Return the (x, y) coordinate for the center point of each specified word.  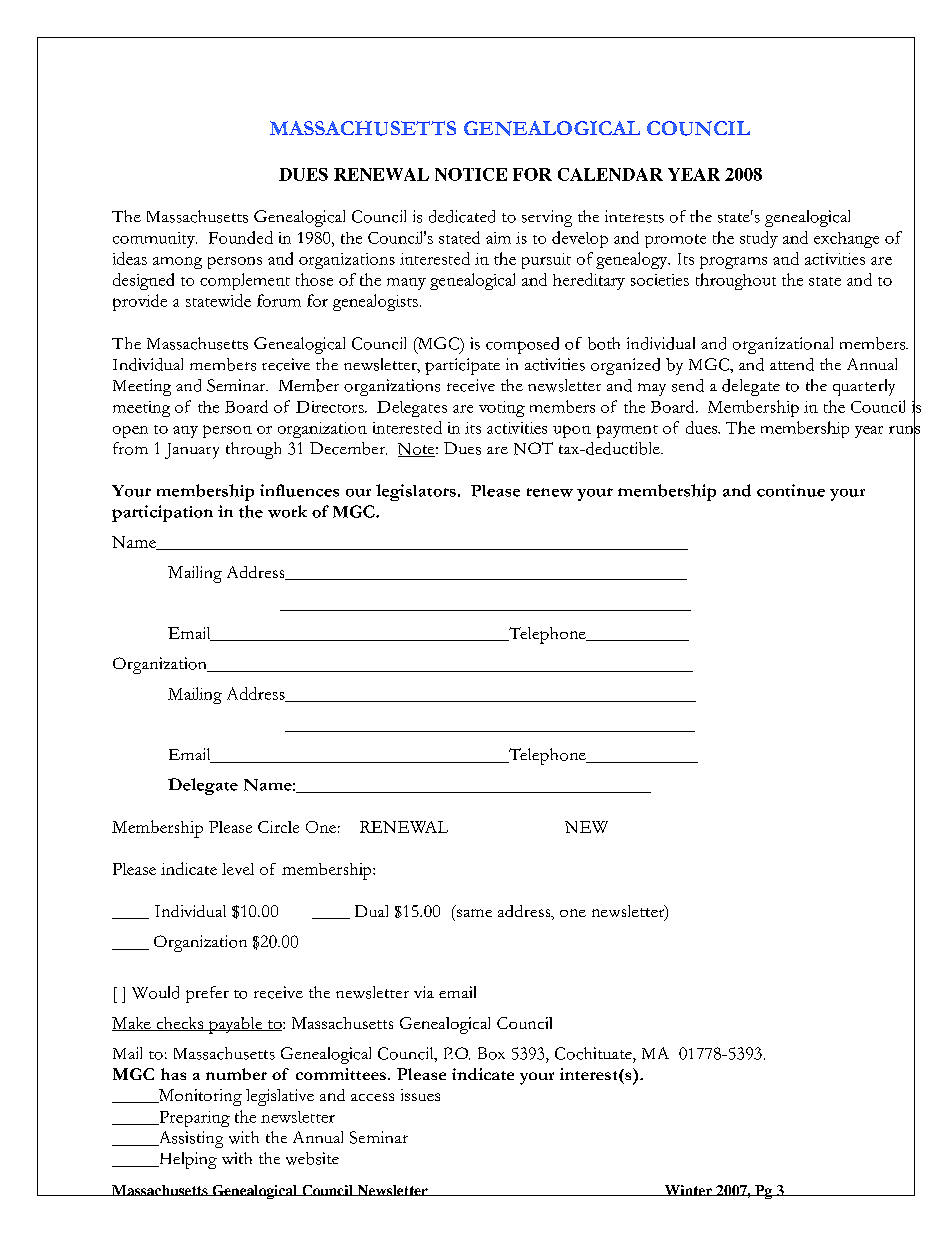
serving (547, 218)
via (424, 992)
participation (162, 513)
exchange (846, 240)
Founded (241, 237)
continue (791, 490)
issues (420, 1095)
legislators (416, 492)
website (312, 1158)
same (474, 913)
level (238, 869)
